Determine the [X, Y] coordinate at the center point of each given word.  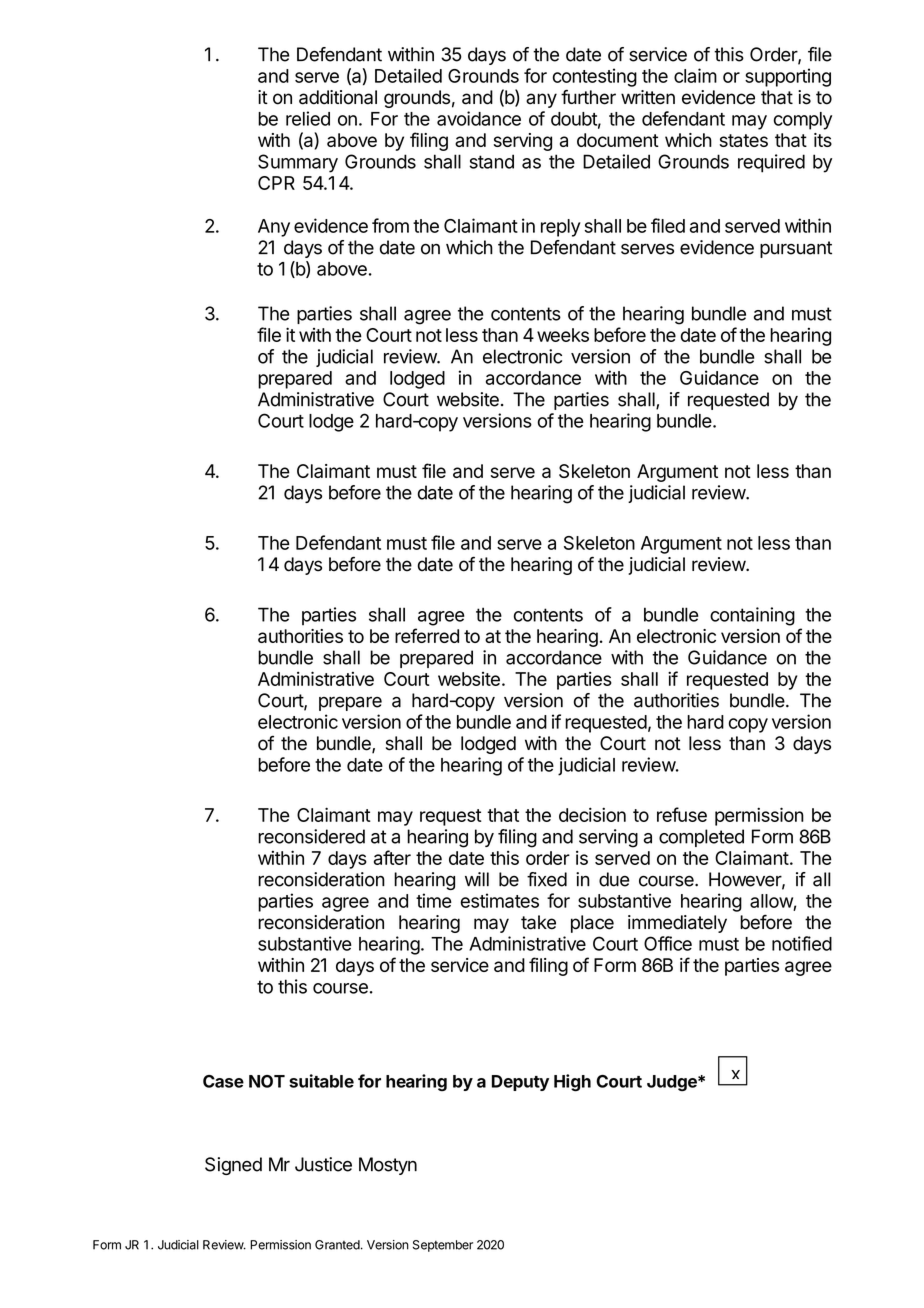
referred [427, 635]
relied [308, 118]
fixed [547, 879]
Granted [337, 1245]
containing [752, 616]
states [744, 140]
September [443, 1246]
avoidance [479, 118]
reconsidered [311, 836]
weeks [563, 335]
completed [701, 838]
